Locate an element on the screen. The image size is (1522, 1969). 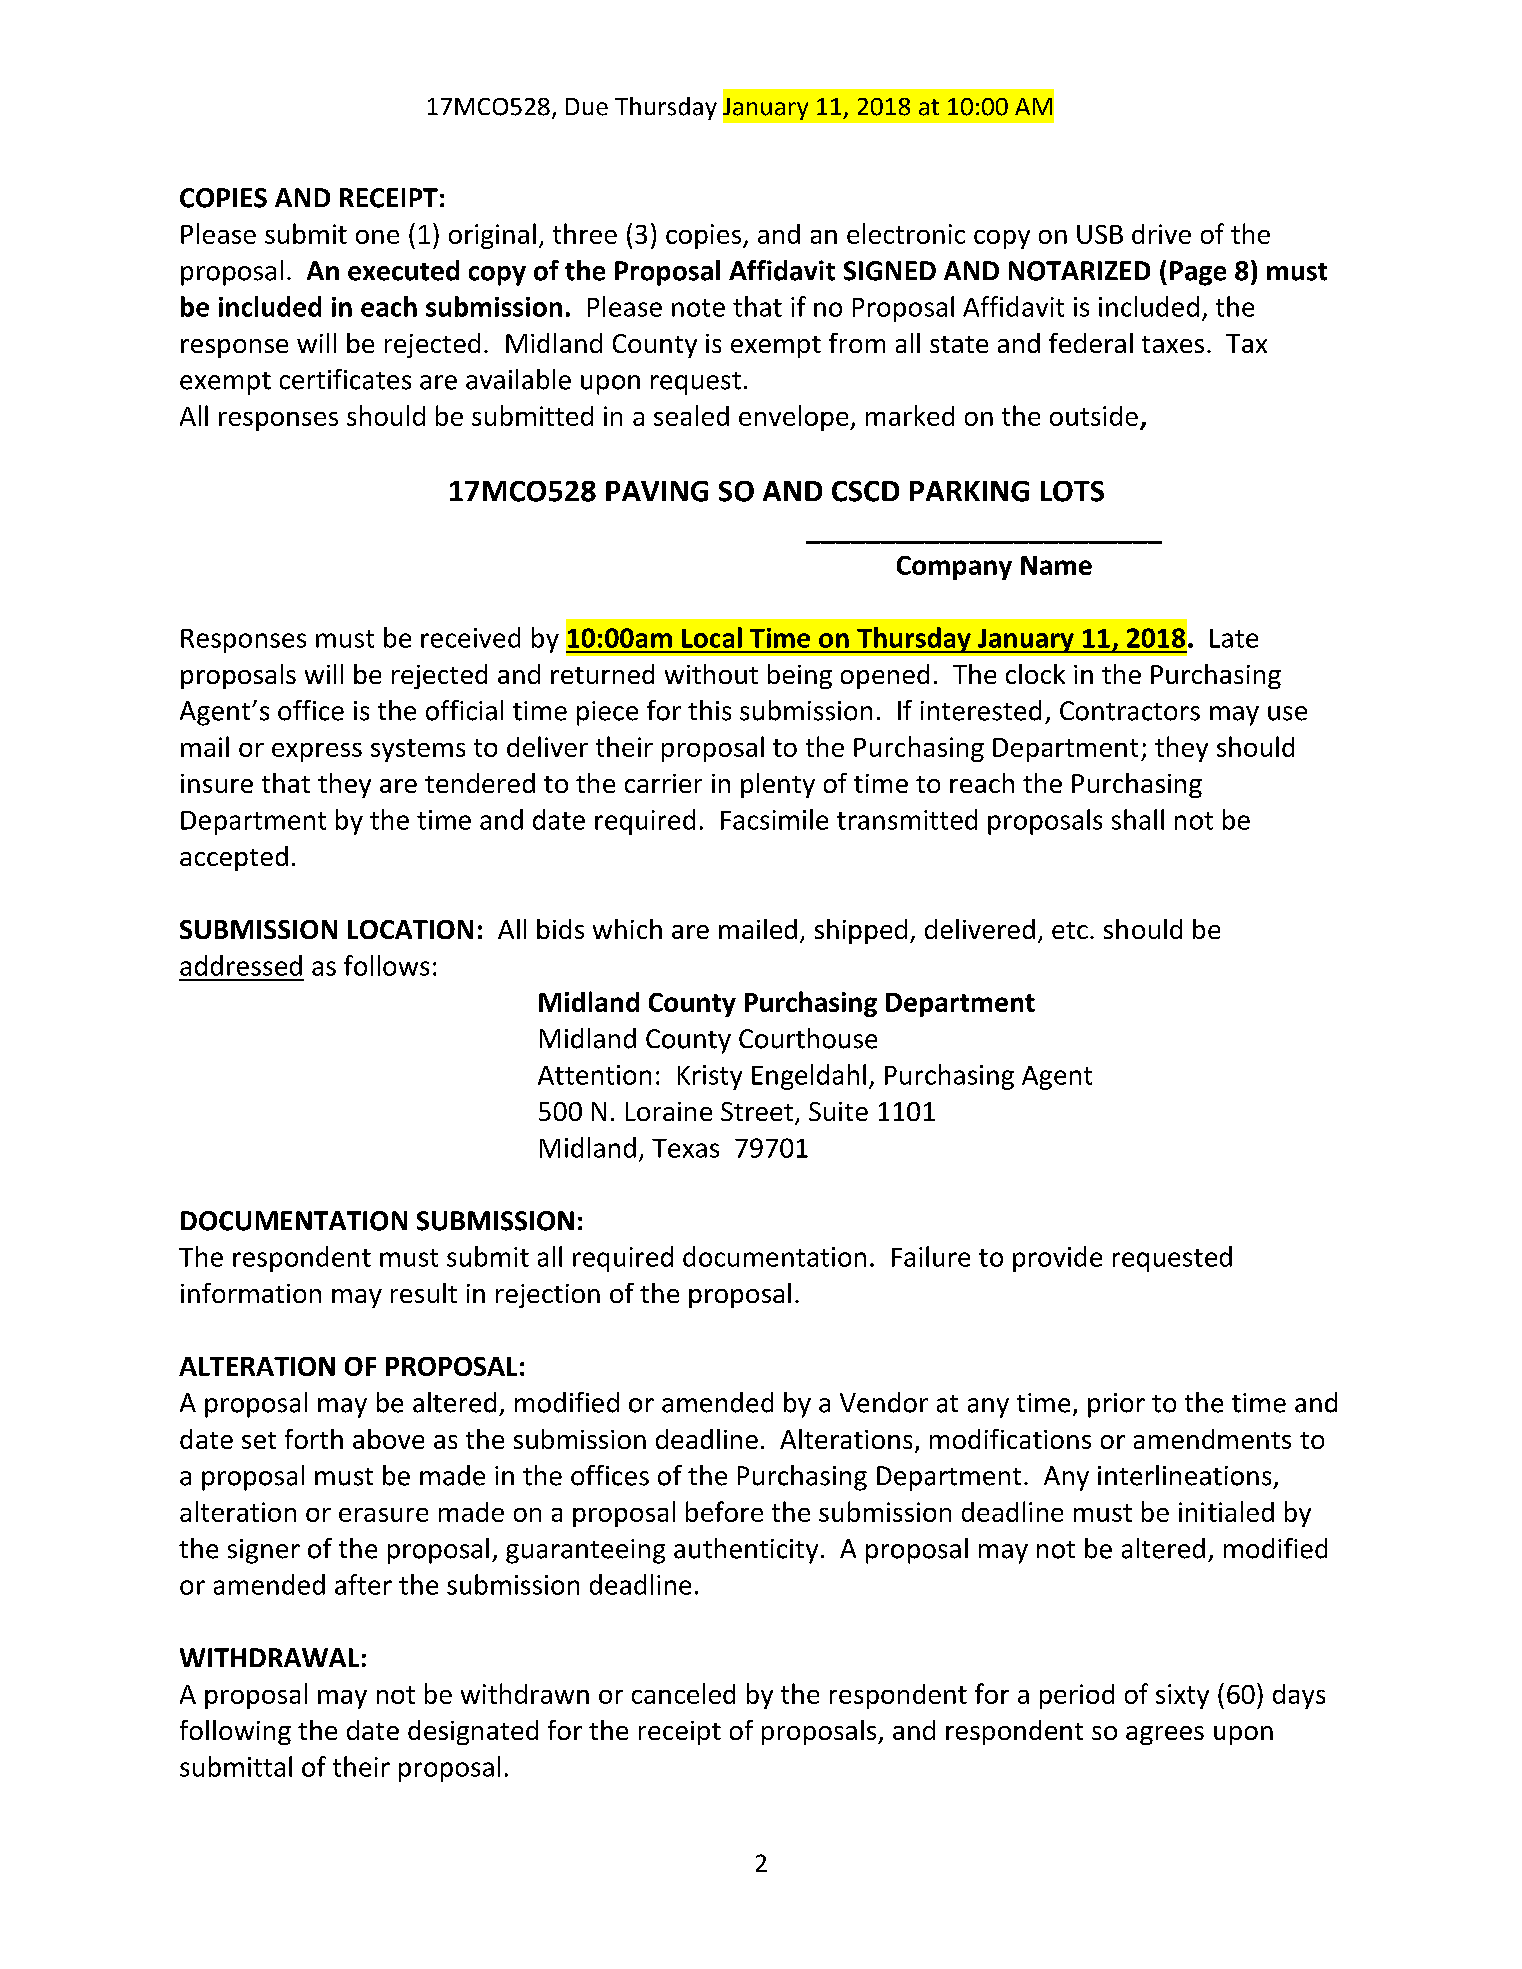
etc is located at coordinates (1070, 930).
